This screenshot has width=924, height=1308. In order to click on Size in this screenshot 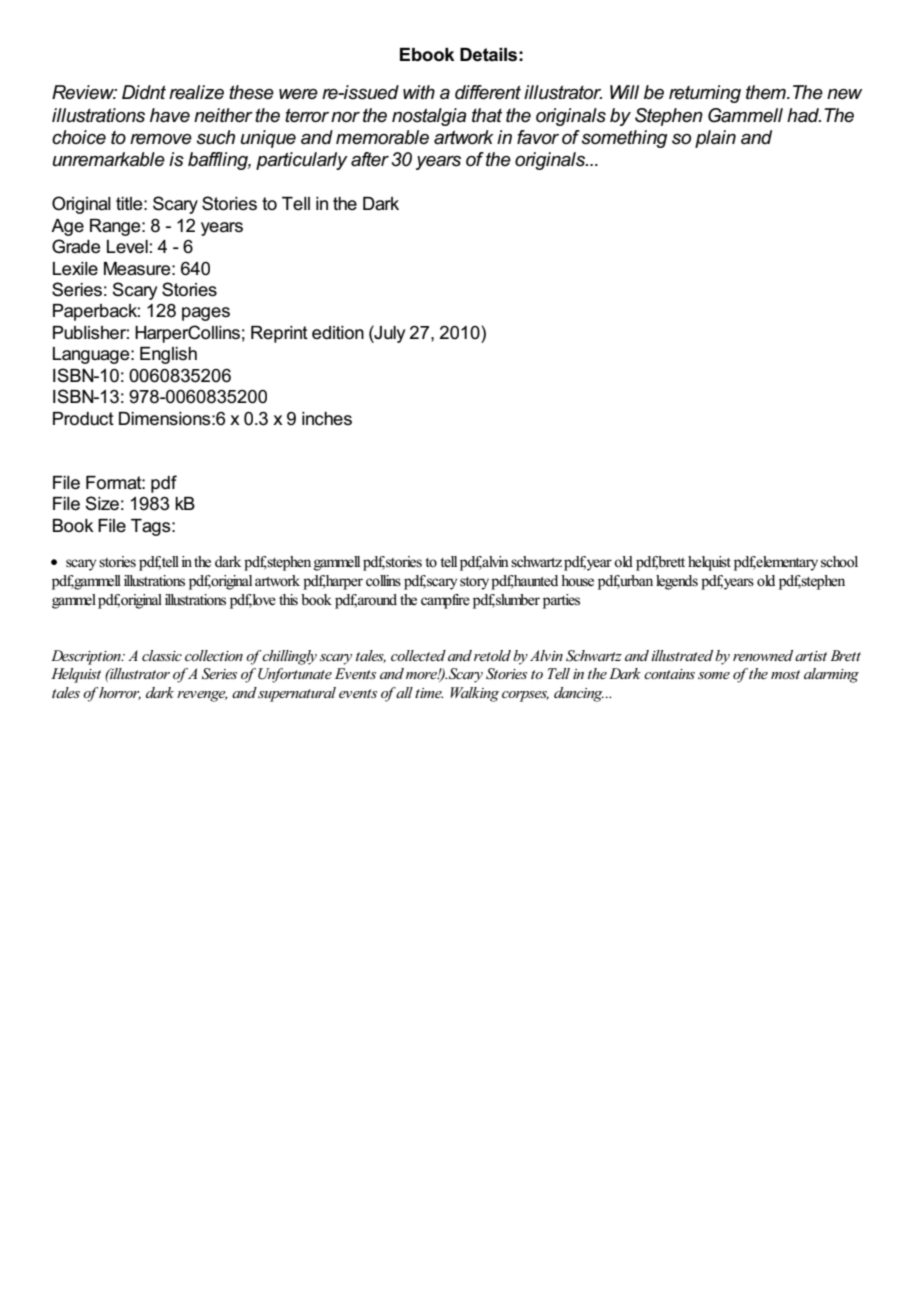, I will do `click(102, 503)`.
